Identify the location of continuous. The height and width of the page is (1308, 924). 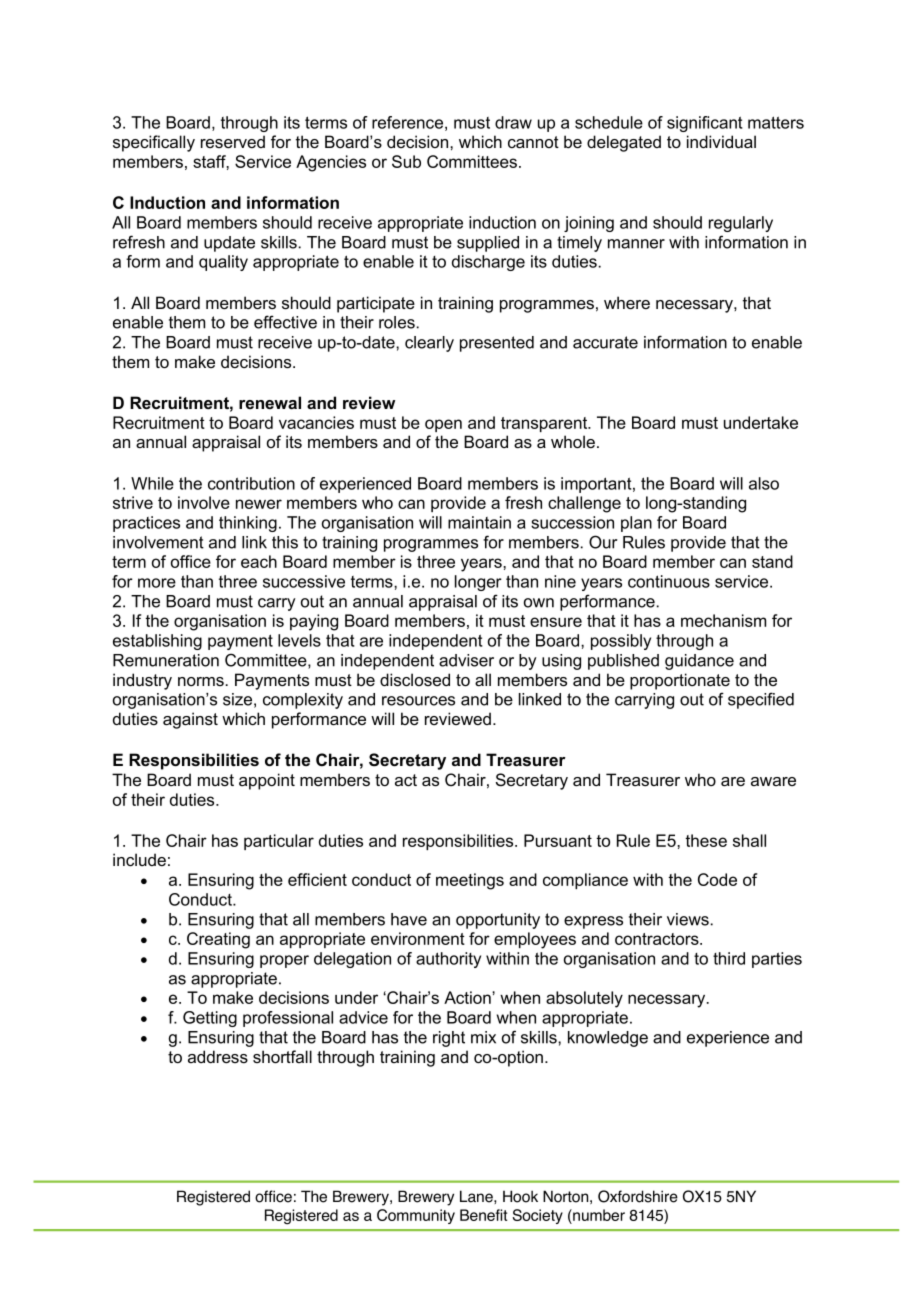
(669, 581).
